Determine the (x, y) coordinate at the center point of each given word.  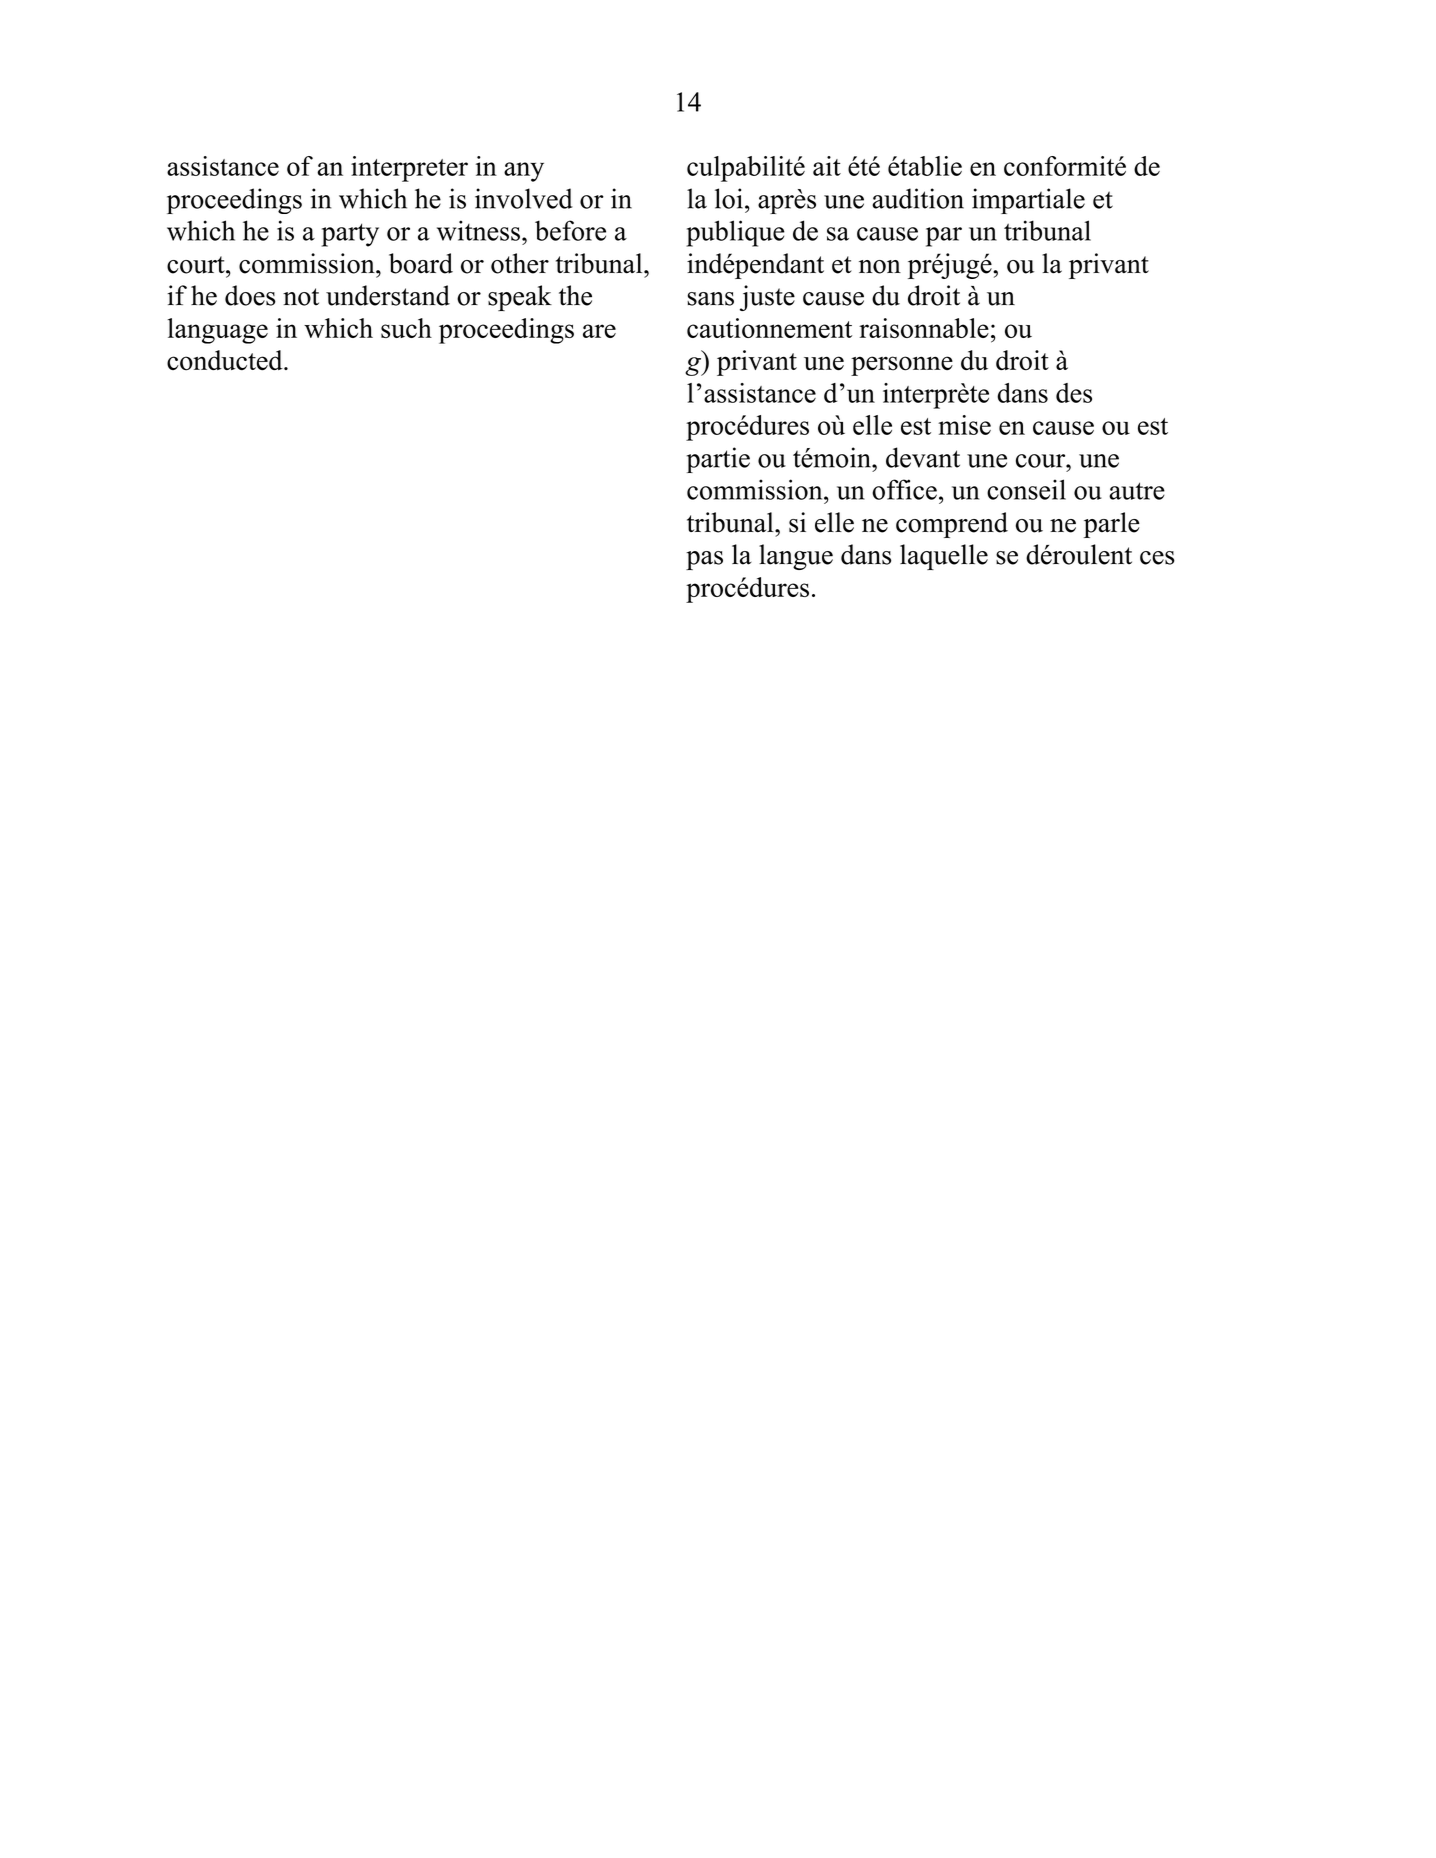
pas (704, 560)
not (301, 297)
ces (1157, 558)
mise (964, 425)
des (1074, 393)
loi (729, 198)
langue (796, 557)
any (524, 172)
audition (918, 198)
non (880, 267)
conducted (226, 360)
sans (710, 299)
